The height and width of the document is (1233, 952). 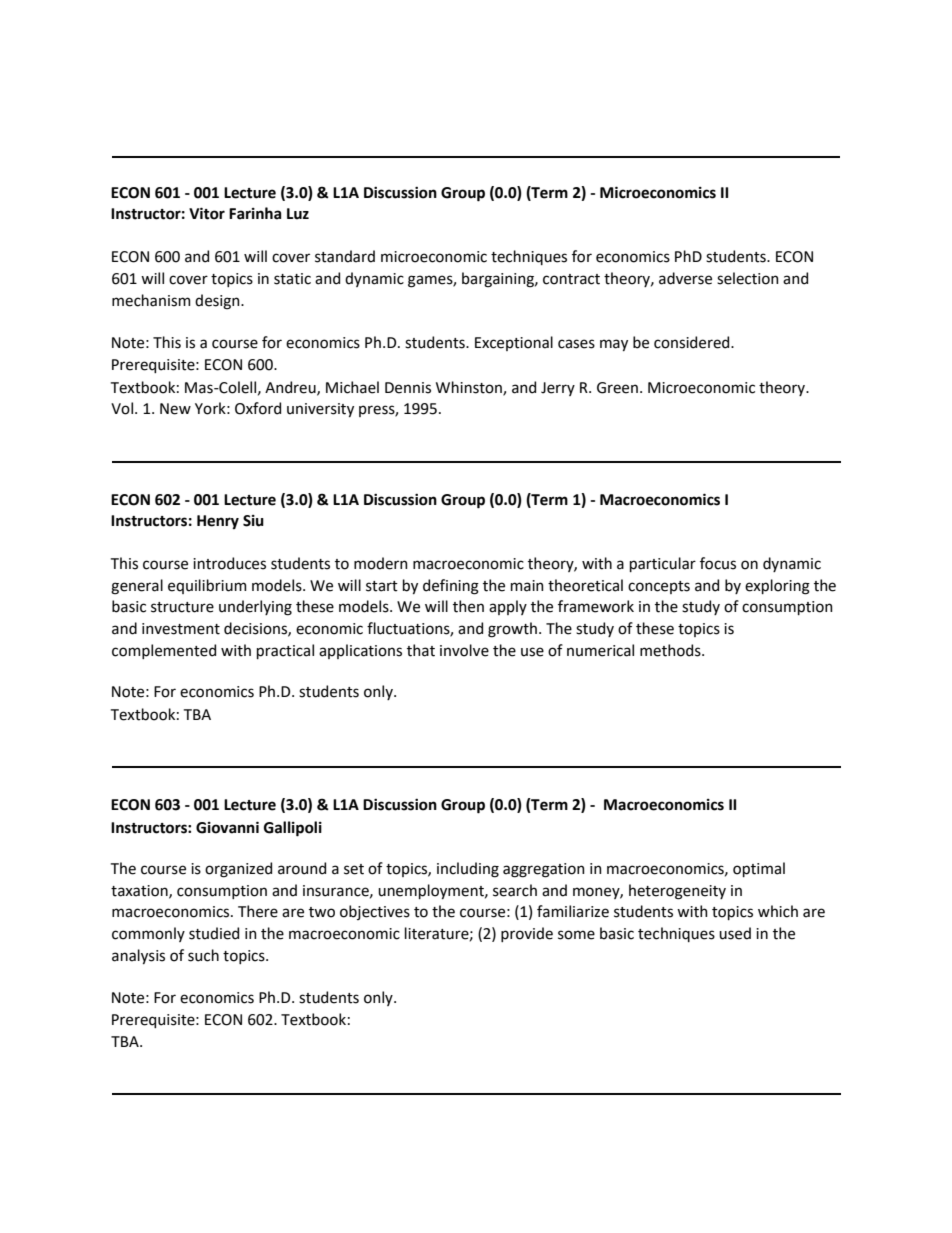 What do you see at coordinates (214, 933) in the document?
I see `studied` at bounding box center [214, 933].
